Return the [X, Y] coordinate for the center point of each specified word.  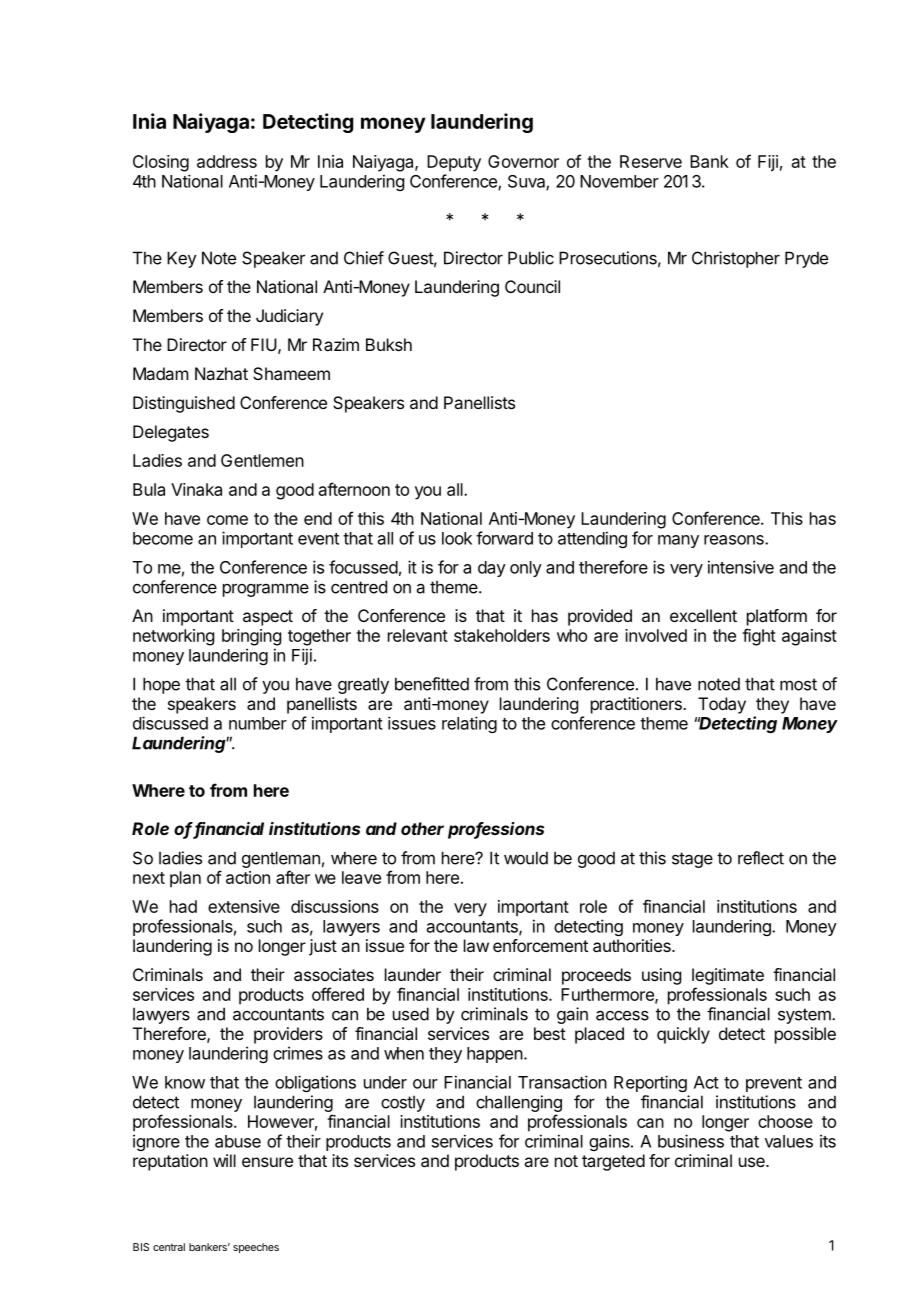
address [227, 161]
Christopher [736, 259]
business [691, 1141]
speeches [256, 1248]
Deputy [454, 163]
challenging [519, 1103]
